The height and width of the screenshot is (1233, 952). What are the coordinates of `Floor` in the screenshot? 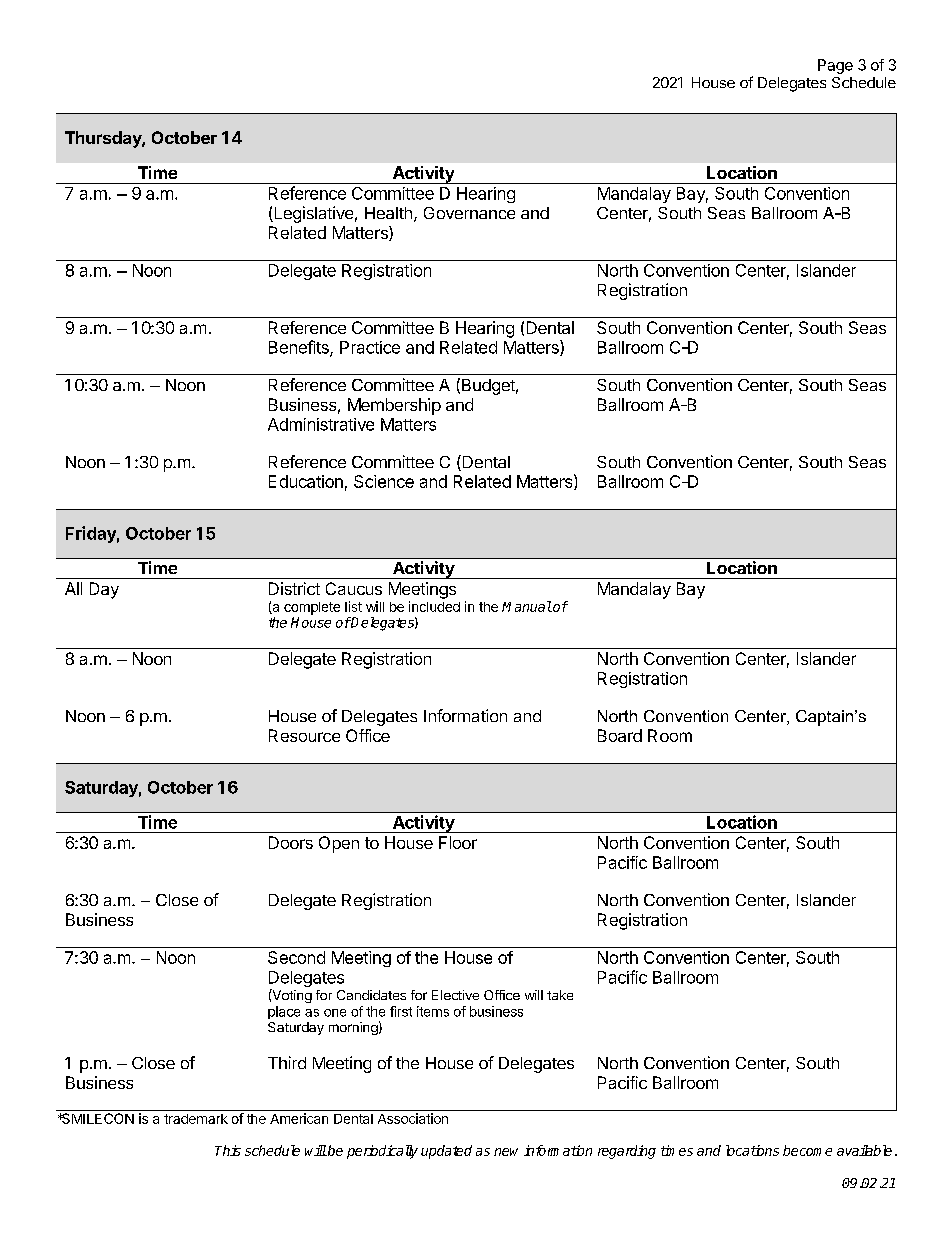 It's located at (458, 842).
